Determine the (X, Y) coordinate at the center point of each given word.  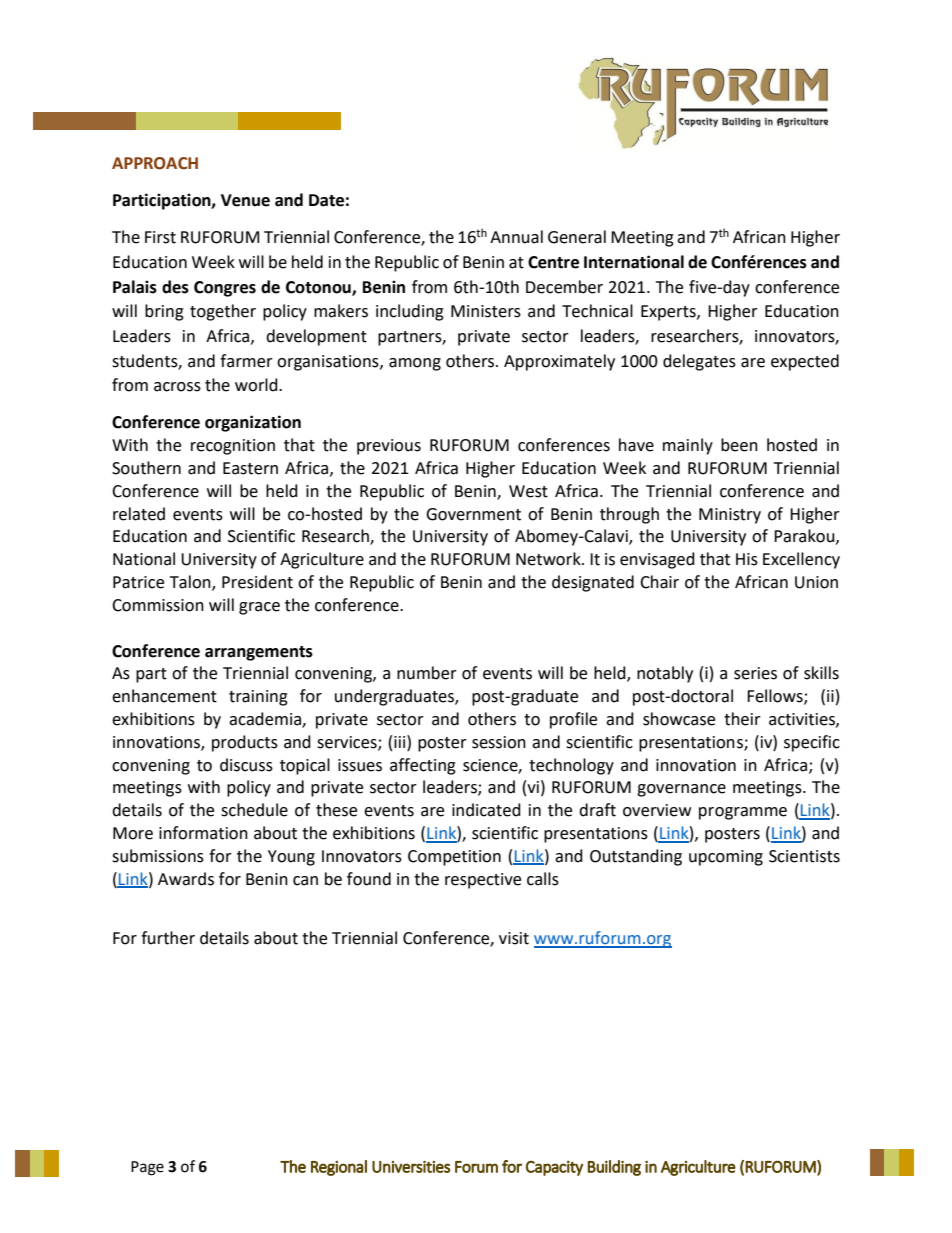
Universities (411, 1166)
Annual (516, 237)
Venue (245, 200)
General (577, 237)
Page (147, 1168)
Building (614, 1168)
